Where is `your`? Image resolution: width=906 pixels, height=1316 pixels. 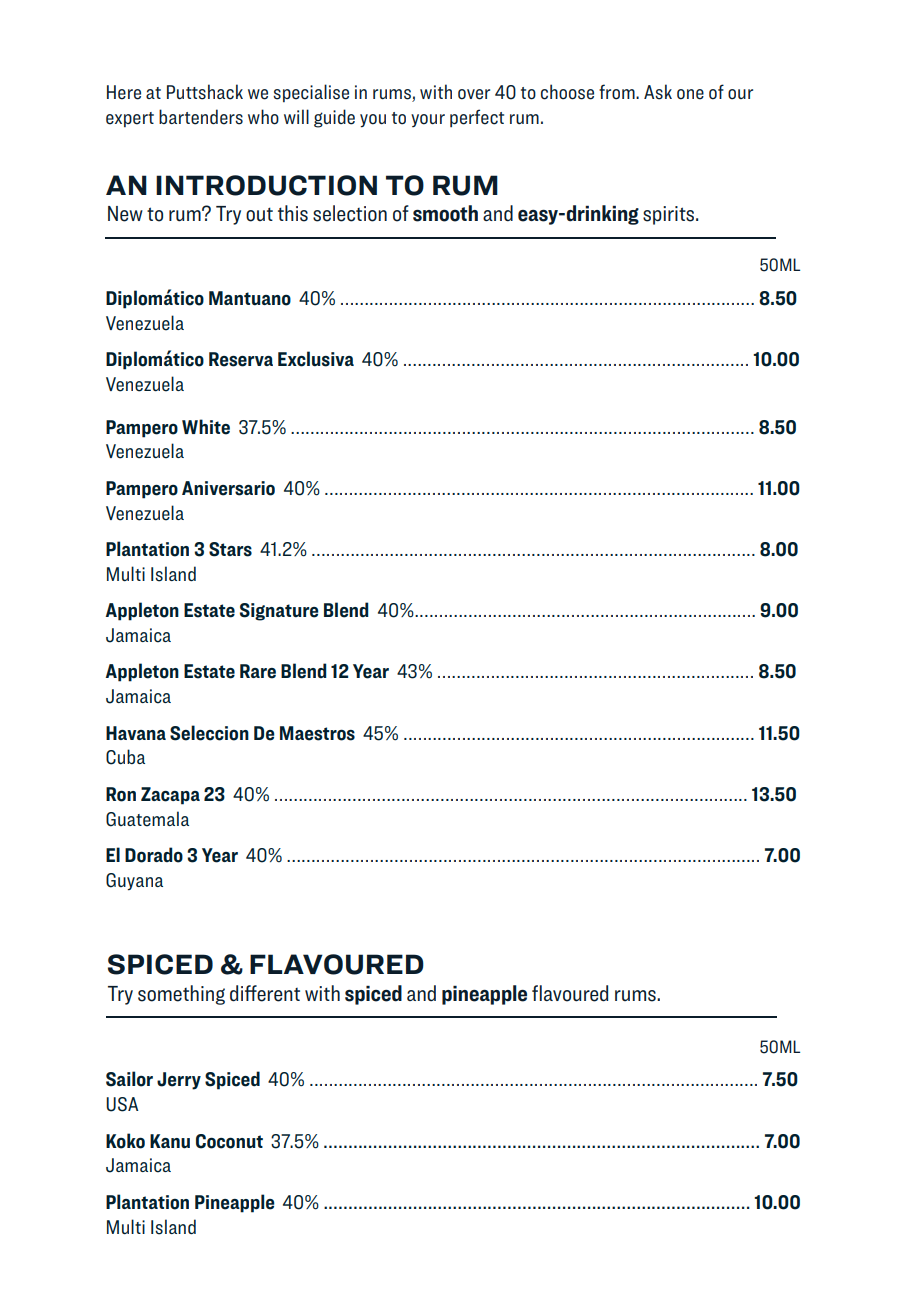 your is located at coordinates (428, 120).
